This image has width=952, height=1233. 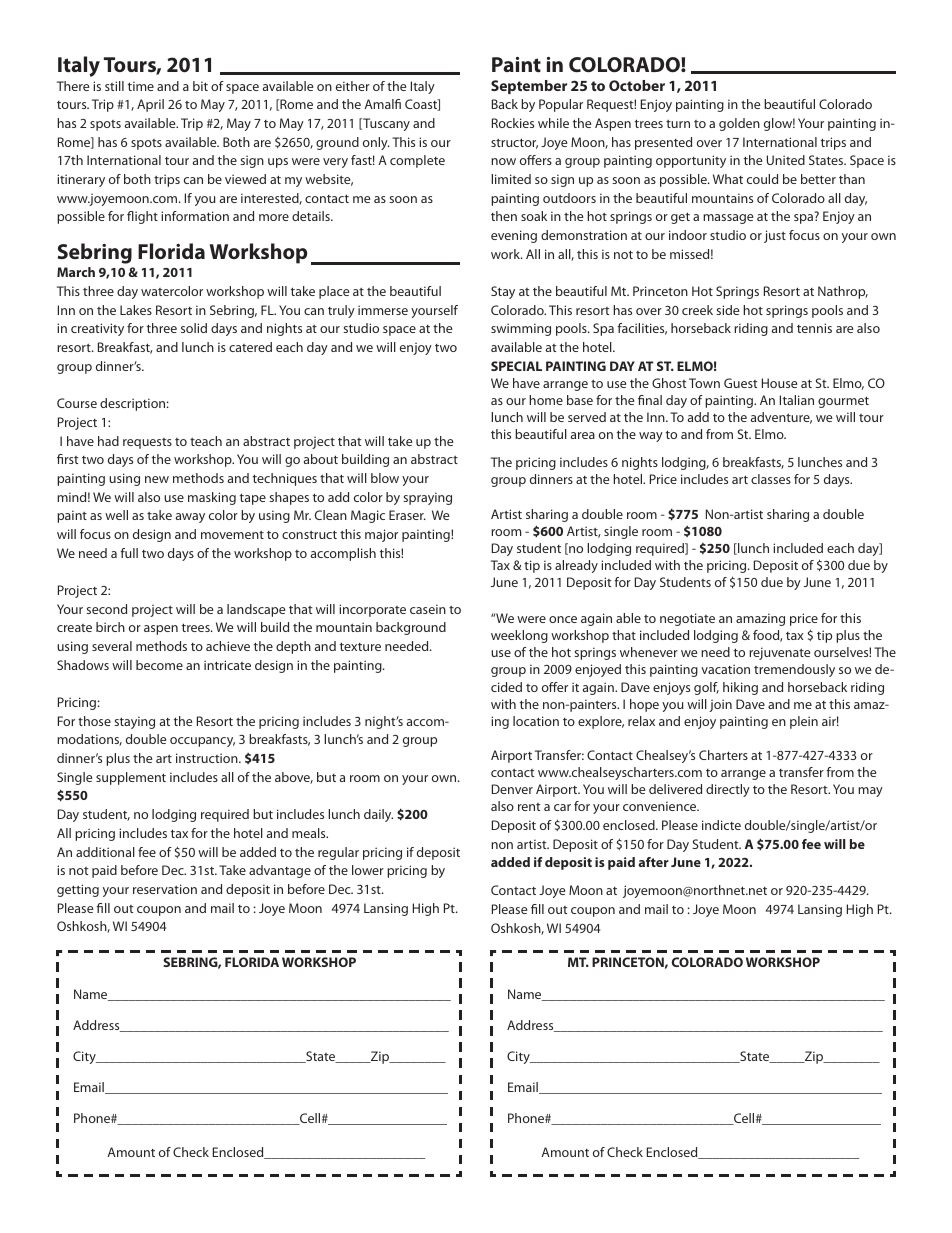 I want to click on classes, so click(x=771, y=479).
